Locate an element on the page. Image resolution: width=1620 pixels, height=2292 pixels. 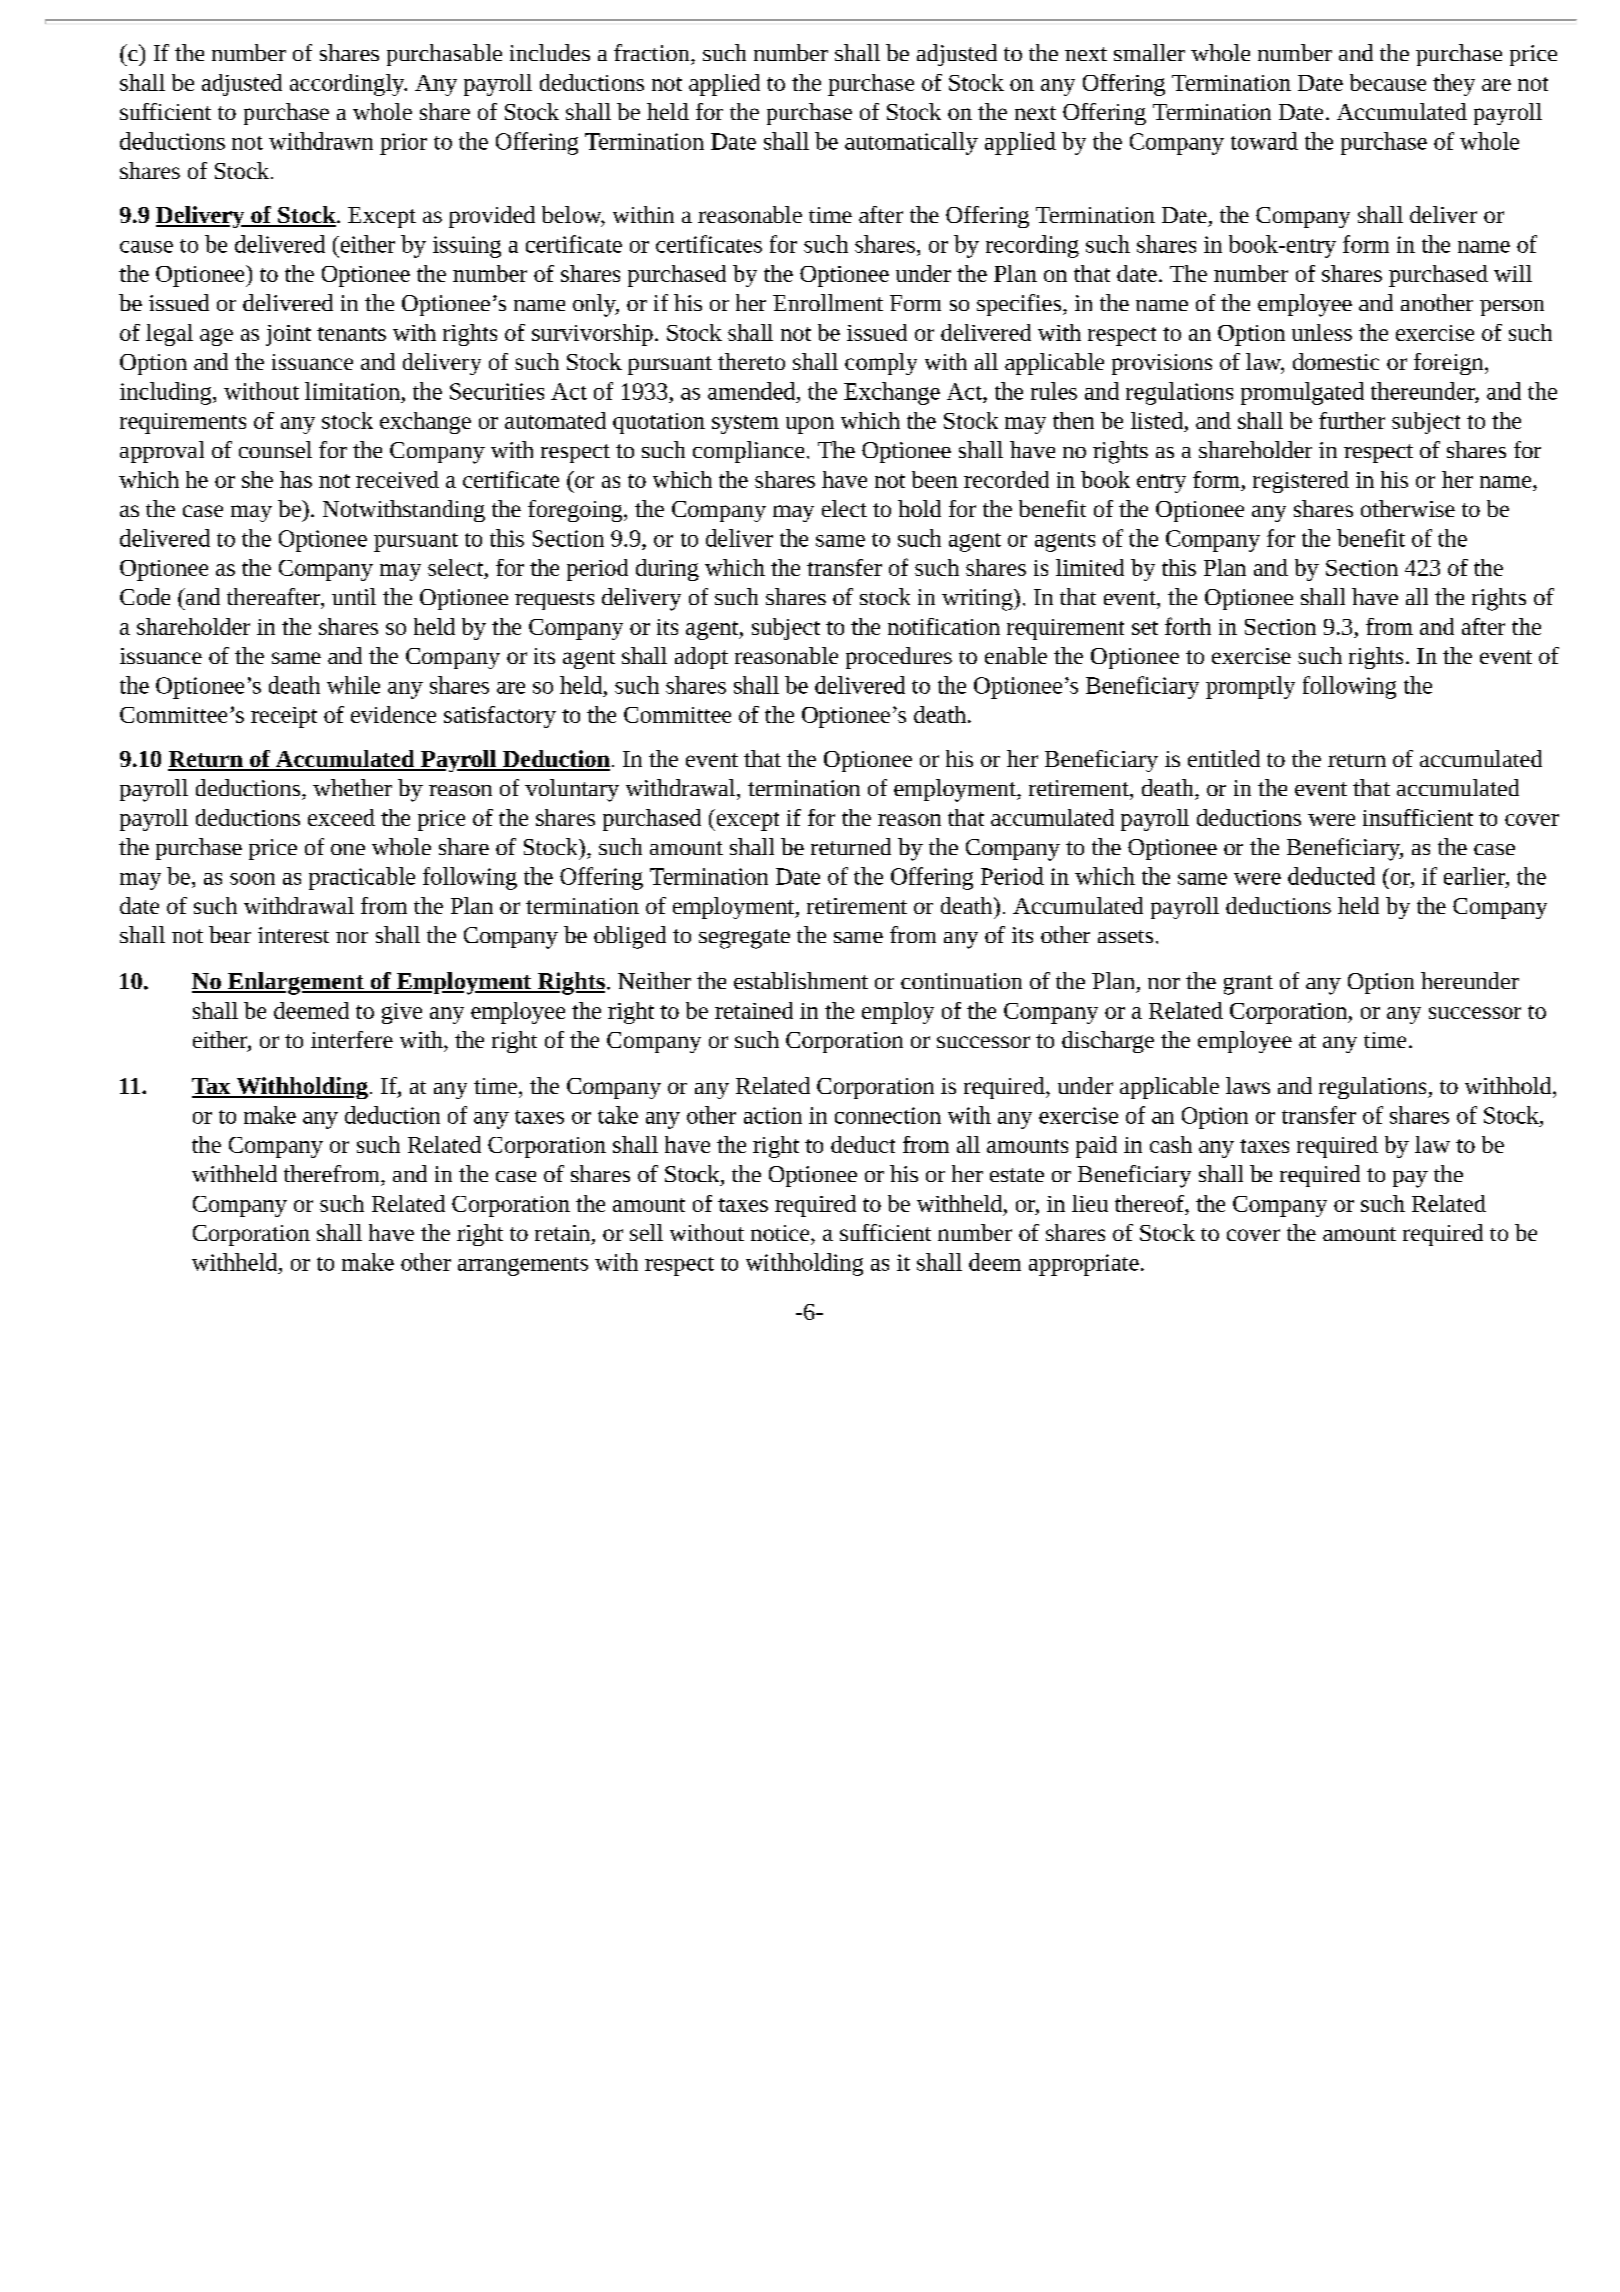
promptly is located at coordinates (1250, 687).
